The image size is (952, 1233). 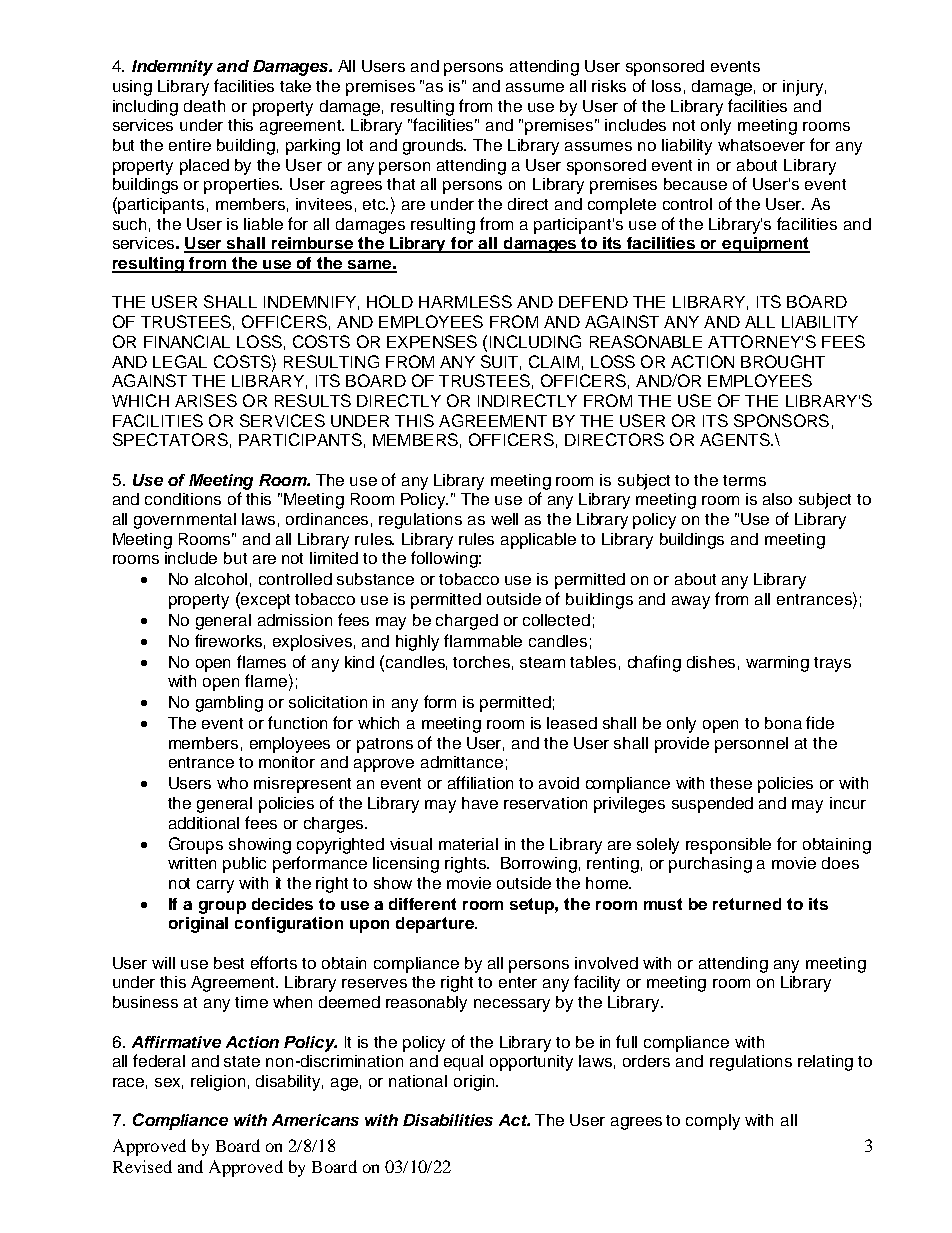 What do you see at coordinates (761, 145) in the screenshot?
I see `whatsoever` at bounding box center [761, 145].
